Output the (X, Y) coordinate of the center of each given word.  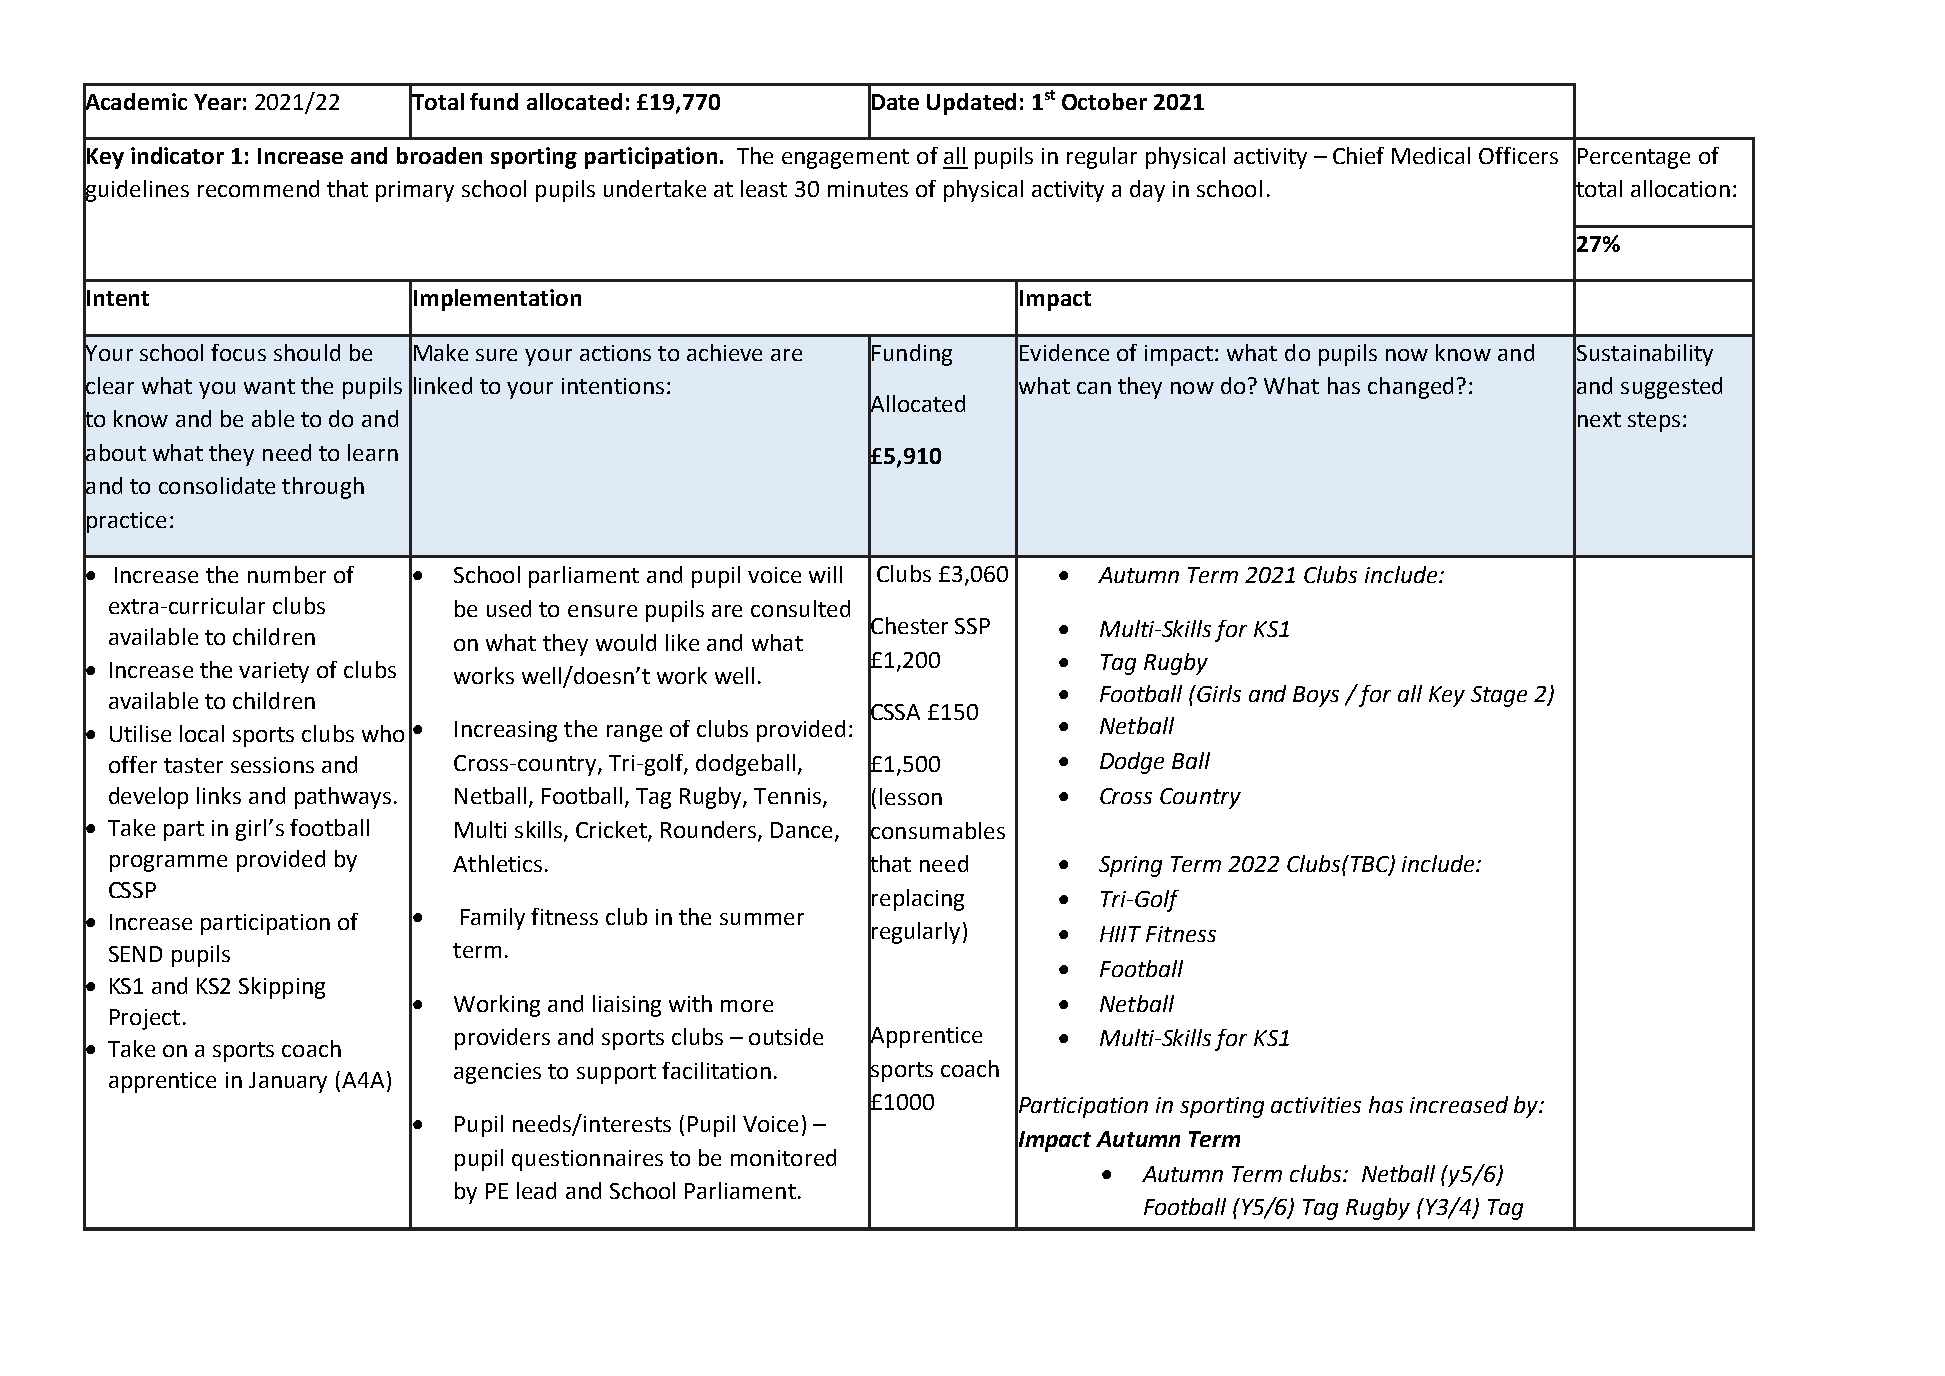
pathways (343, 798)
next (1599, 419)
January (288, 1082)
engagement (845, 159)
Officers (1518, 155)
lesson (911, 796)
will (825, 574)
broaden (439, 155)
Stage (1499, 696)
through (323, 488)
